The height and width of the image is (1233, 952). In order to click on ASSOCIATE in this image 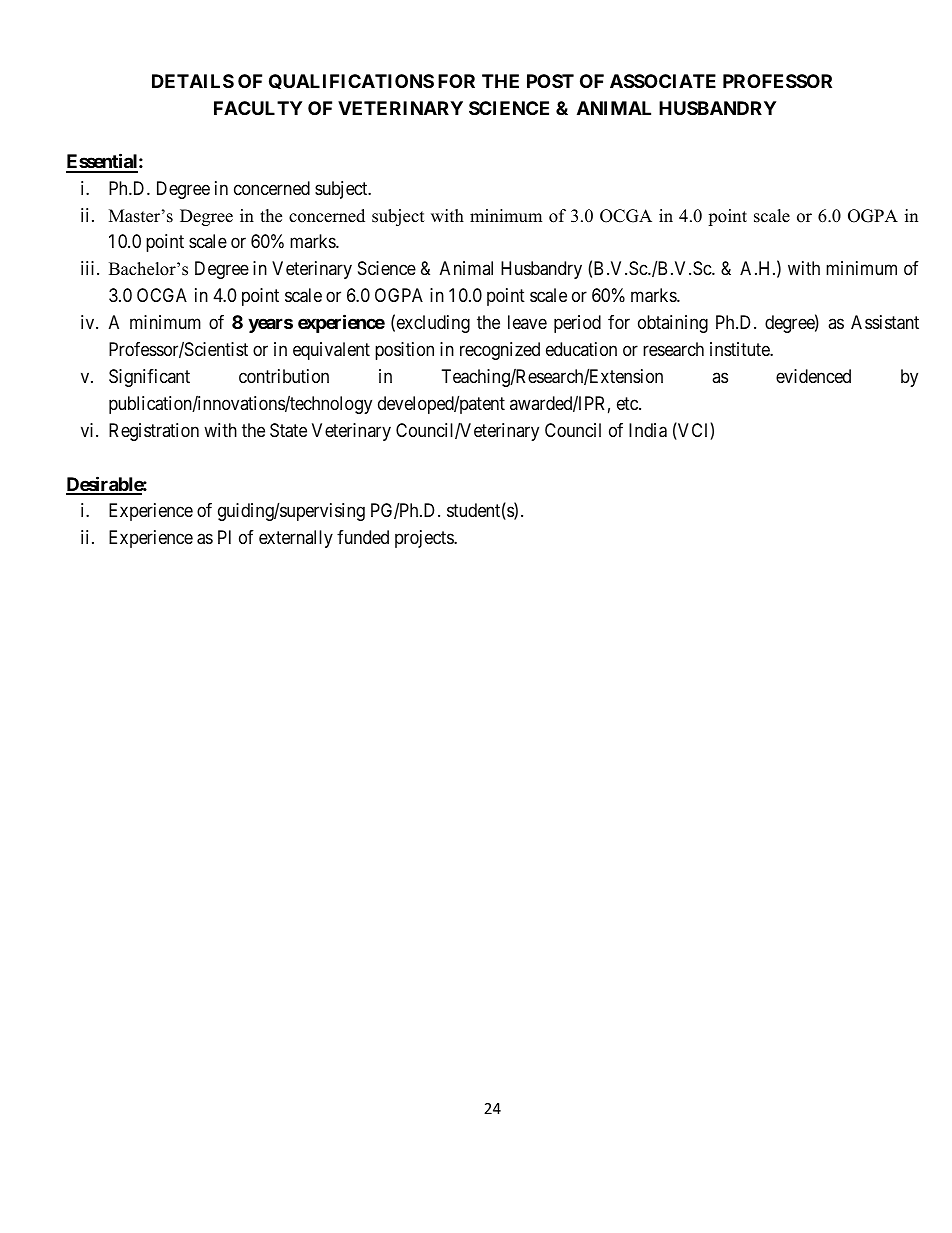, I will do `click(663, 81)`.
